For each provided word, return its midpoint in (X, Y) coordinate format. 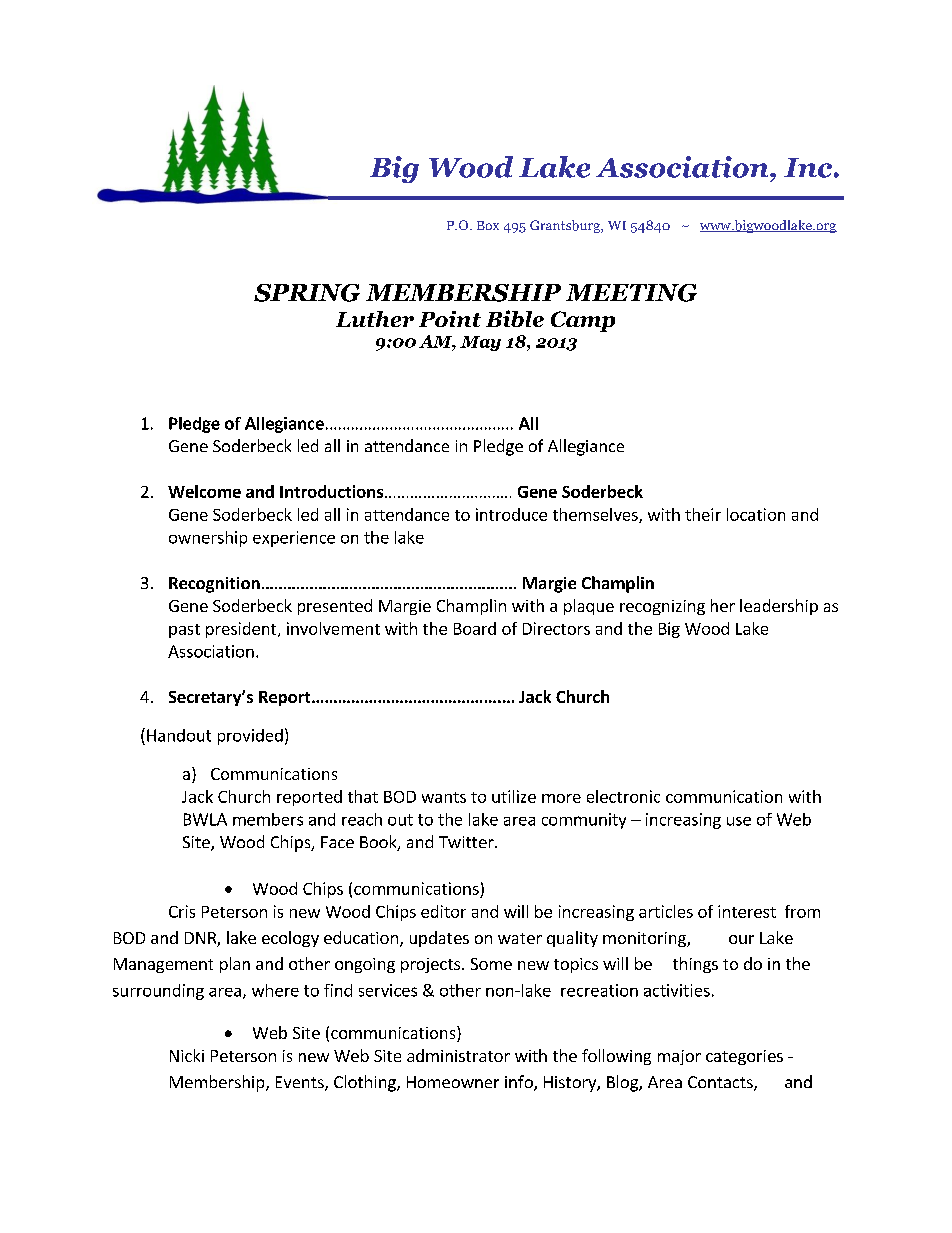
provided (250, 737)
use (739, 821)
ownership (208, 539)
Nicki (187, 1055)
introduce (511, 514)
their (703, 514)
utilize (514, 796)
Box (488, 225)
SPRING (307, 293)
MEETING (631, 293)
